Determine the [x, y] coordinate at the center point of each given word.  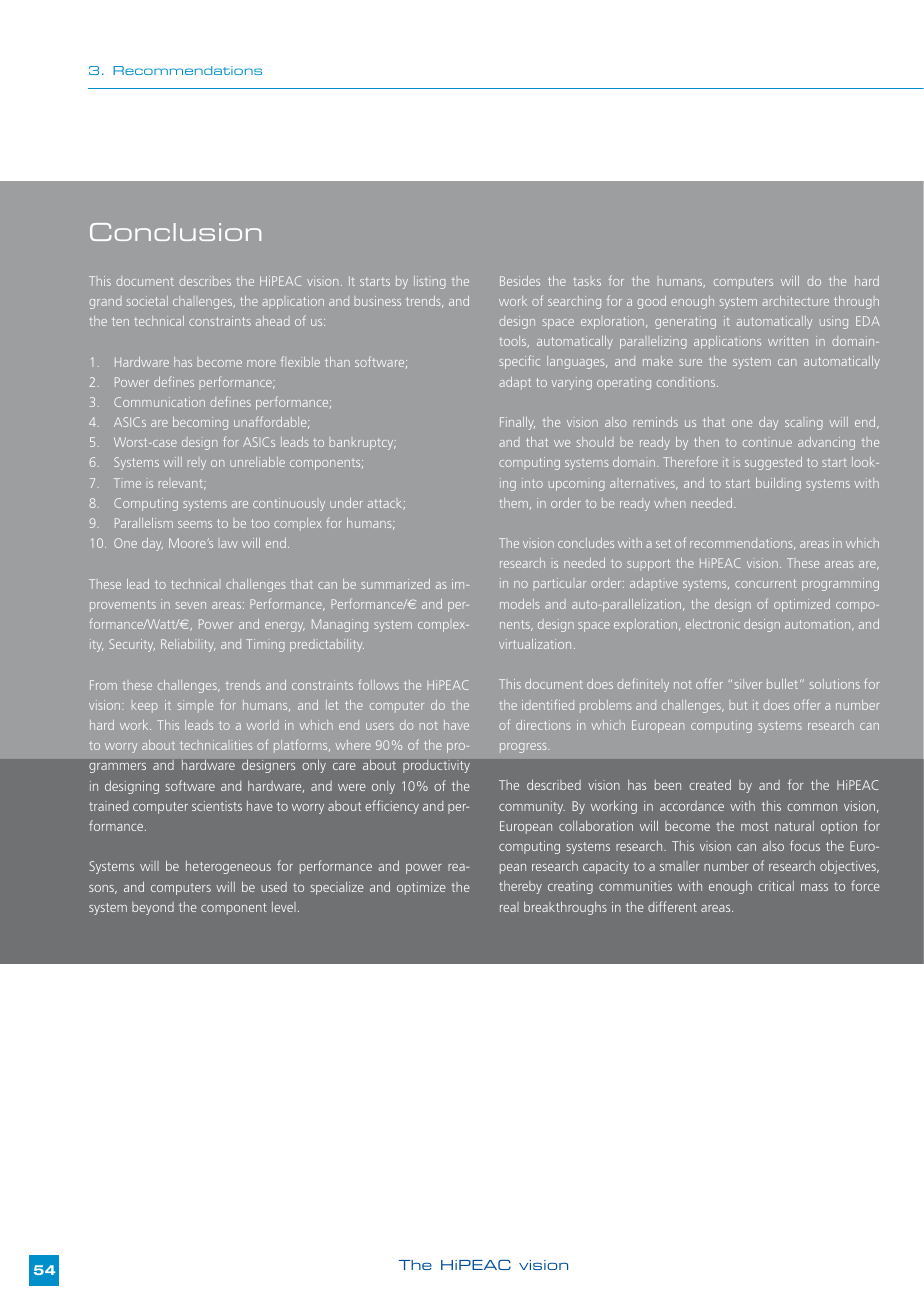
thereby [520, 887]
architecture [795, 301]
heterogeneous [228, 867]
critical [776, 886]
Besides [520, 281]
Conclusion [175, 232]
